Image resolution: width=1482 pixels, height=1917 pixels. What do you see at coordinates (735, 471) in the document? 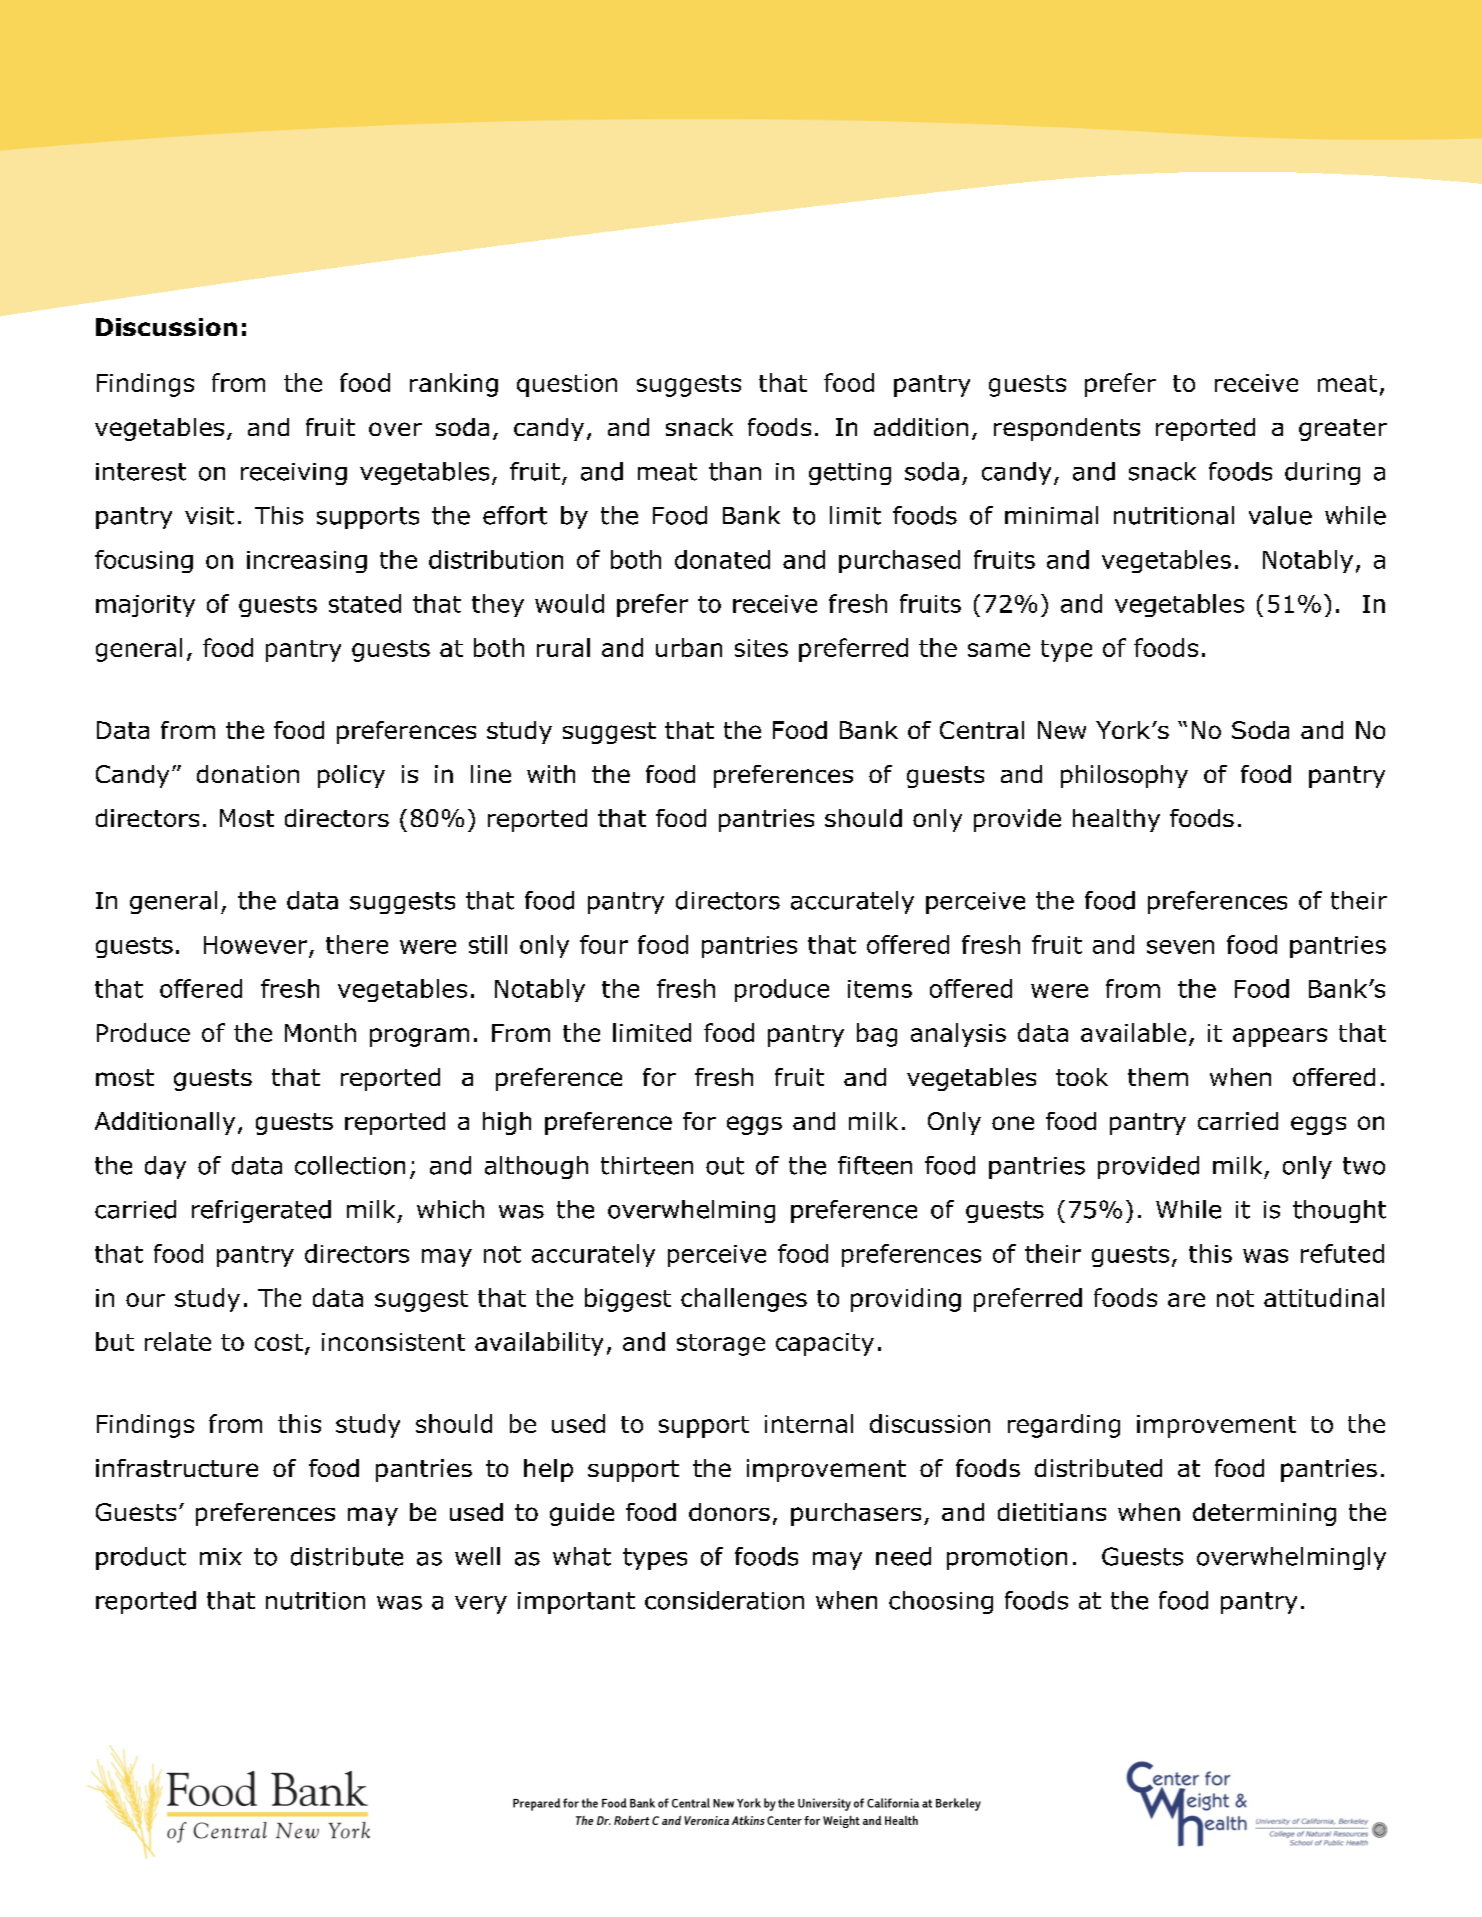
I see `than` at bounding box center [735, 471].
